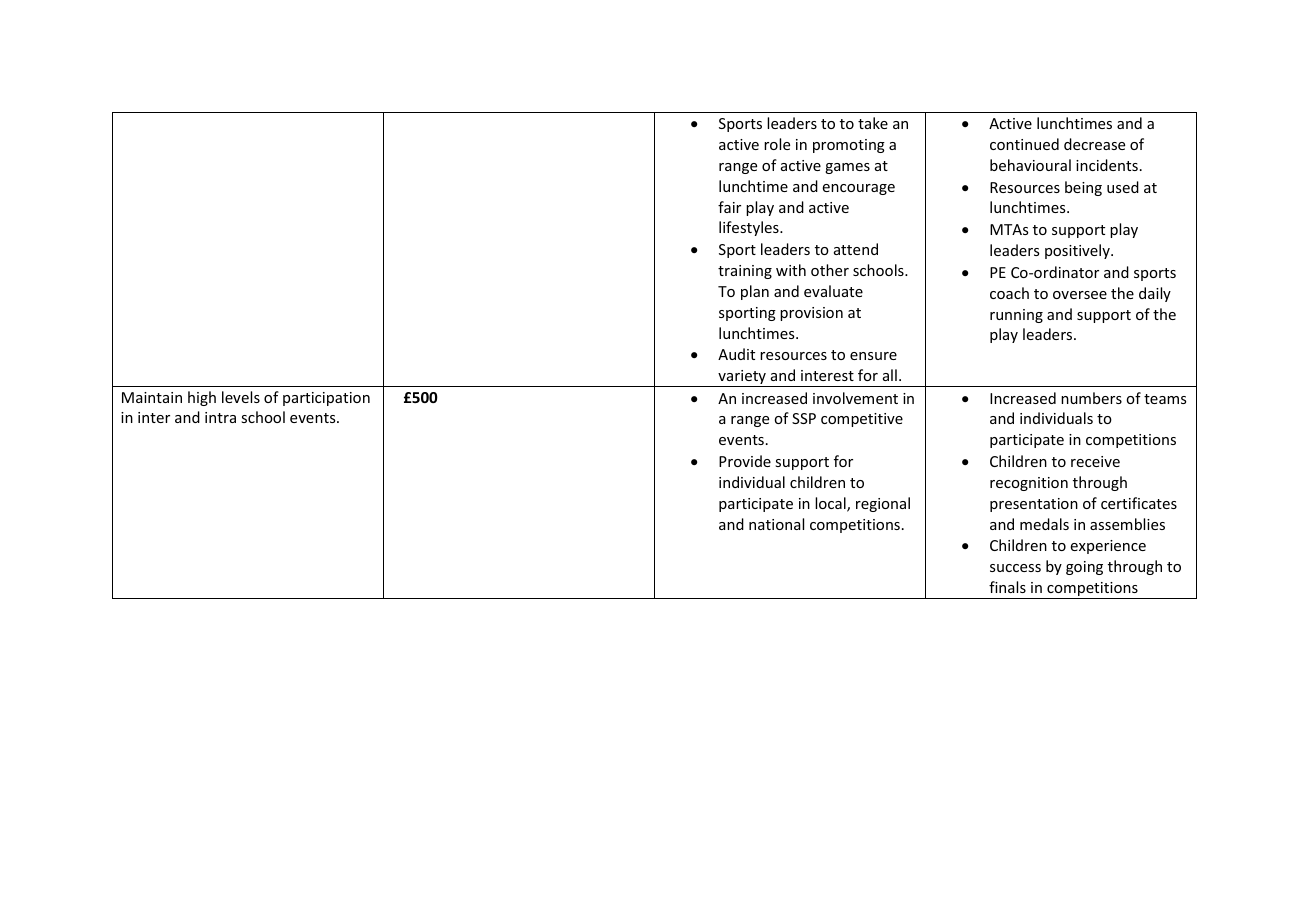 The height and width of the screenshot is (924, 1308). Describe the element at coordinates (1016, 316) in the screenshot. I see `running` at that location.
